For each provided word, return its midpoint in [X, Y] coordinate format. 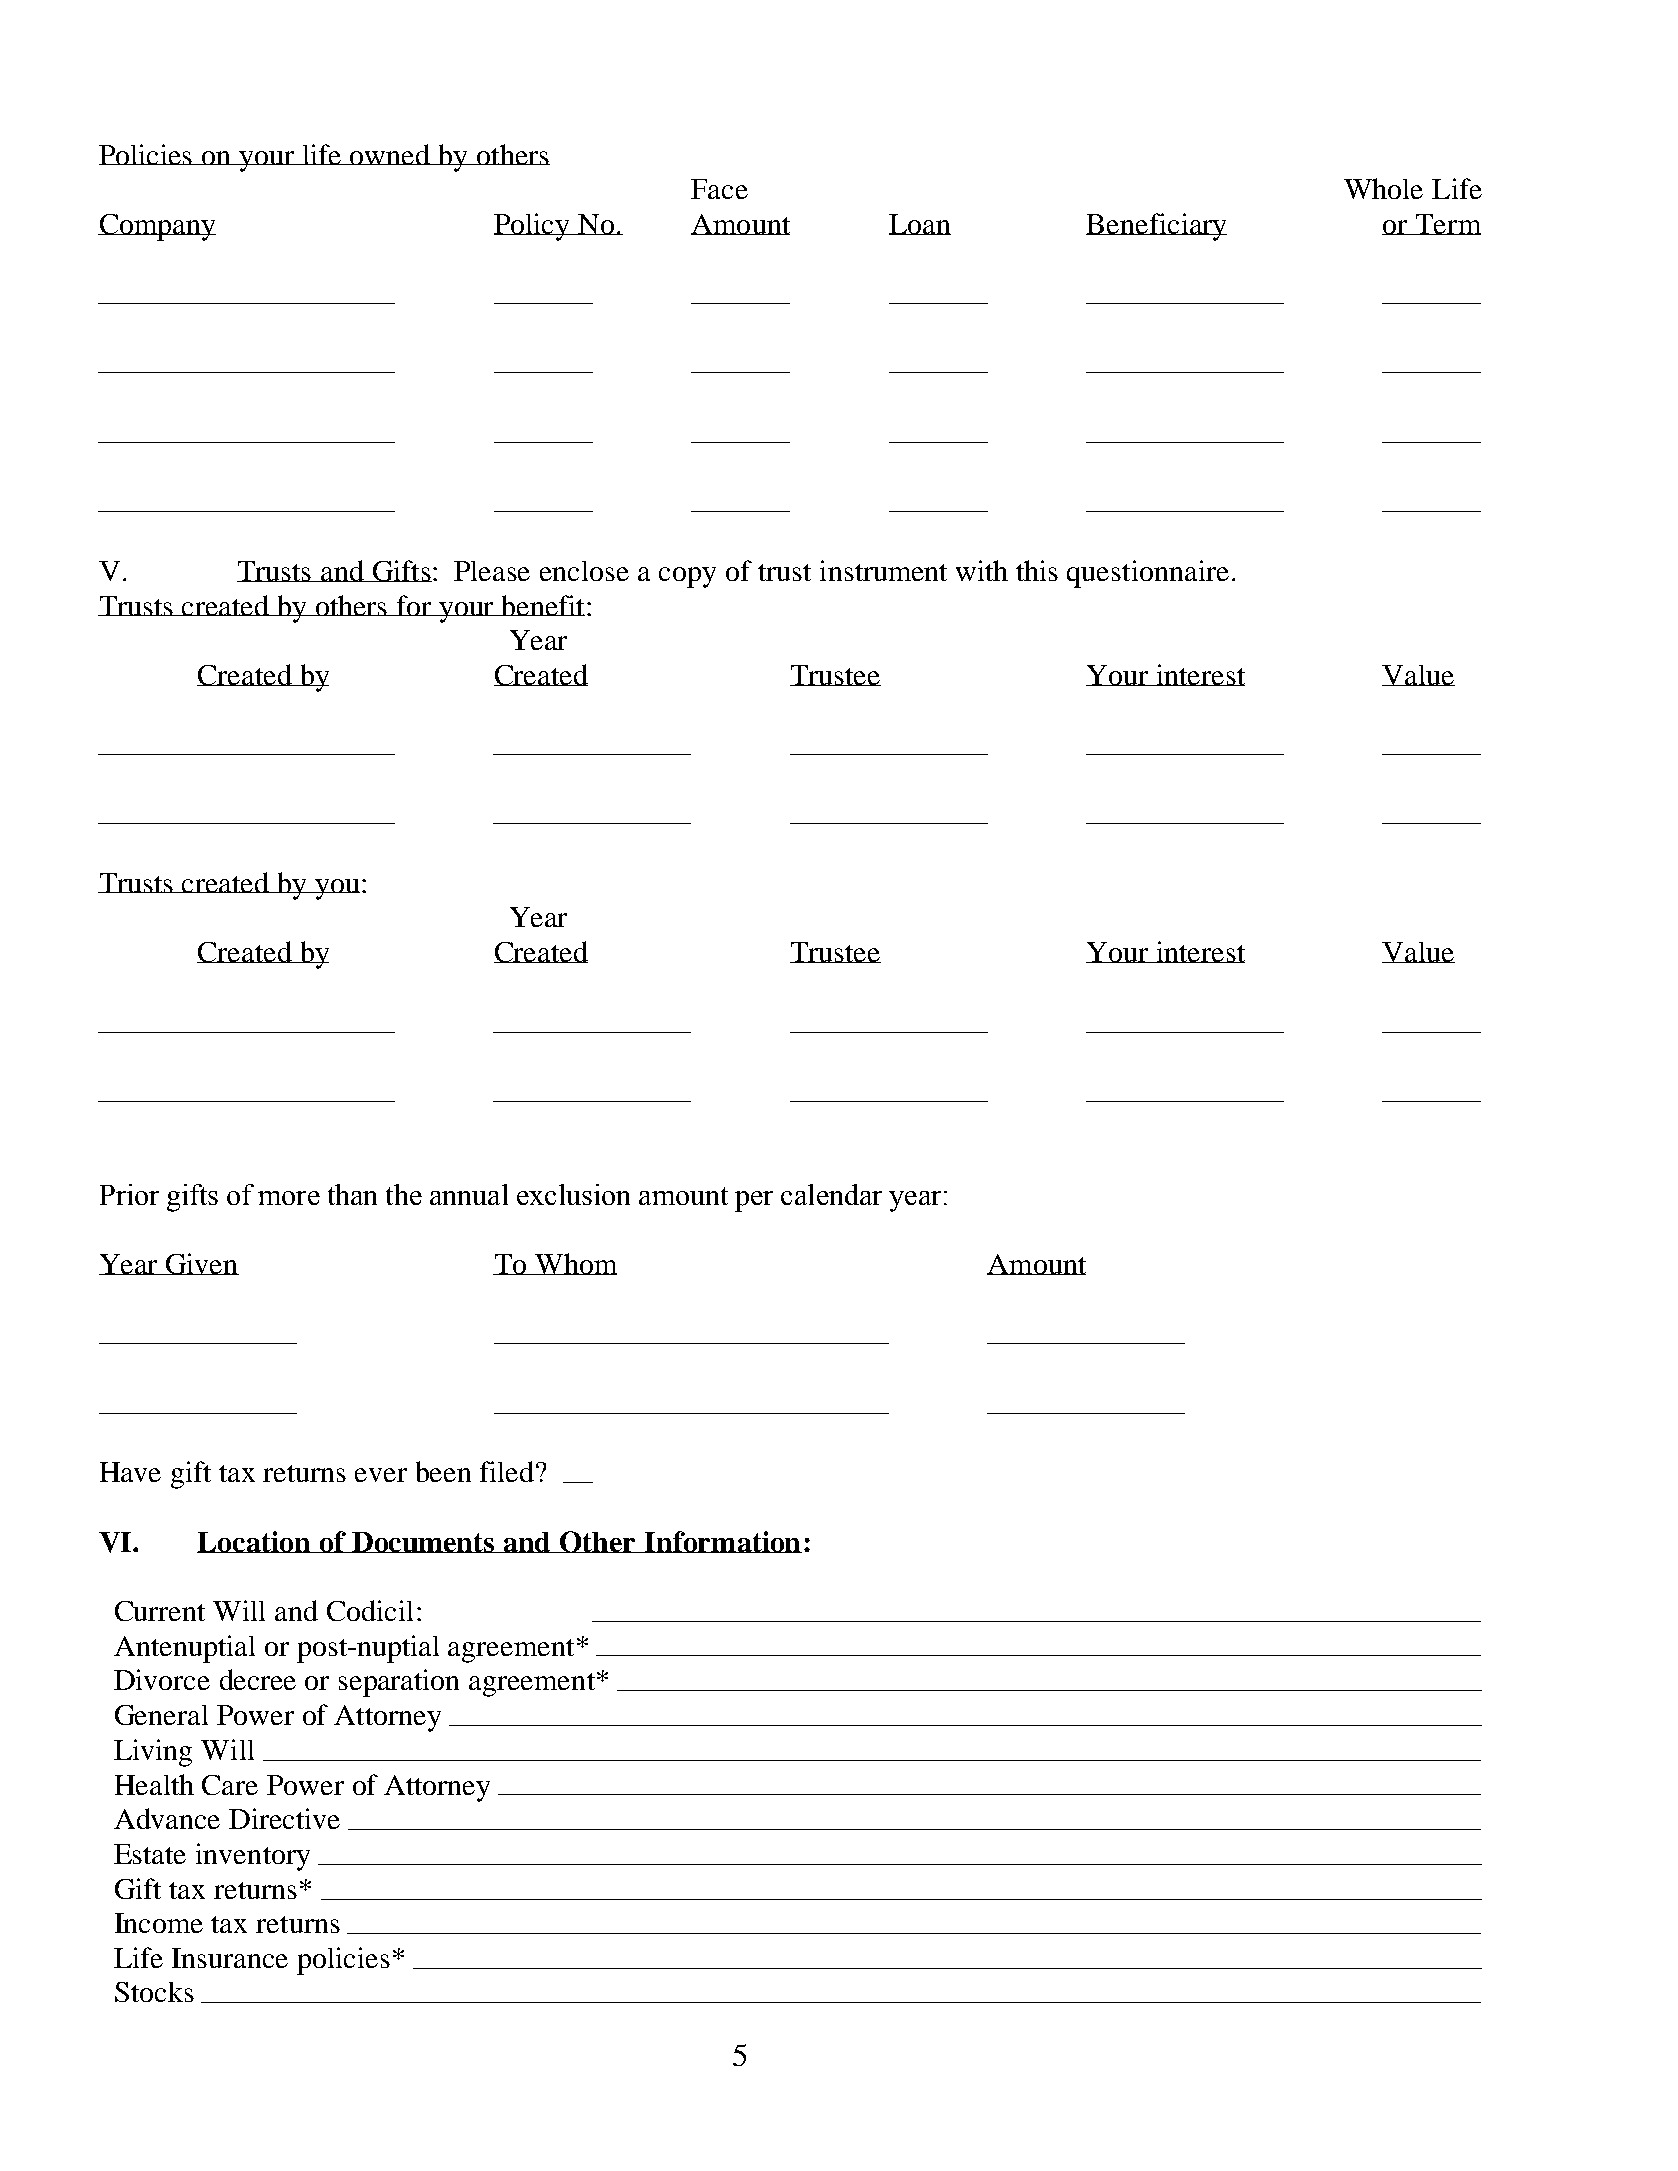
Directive [284, 1818]
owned [391, 154]
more [289, 1198]
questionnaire [1148, 574]
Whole [1383, 188]
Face [719, 189]
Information [722, 1542]
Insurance [230, 1958]
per [754, 1201]
